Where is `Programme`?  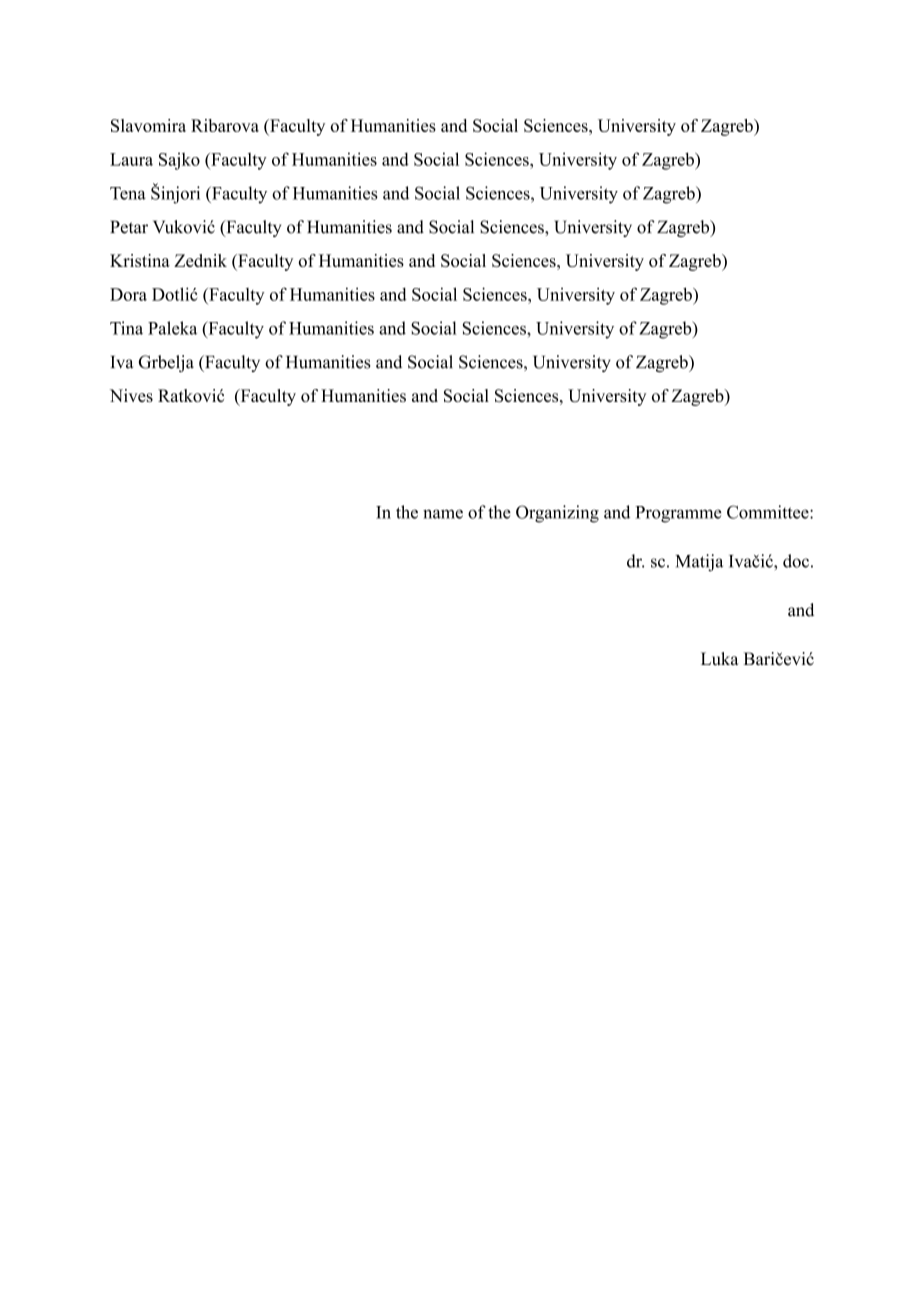 Programme is located at coordinates (678, 514).
